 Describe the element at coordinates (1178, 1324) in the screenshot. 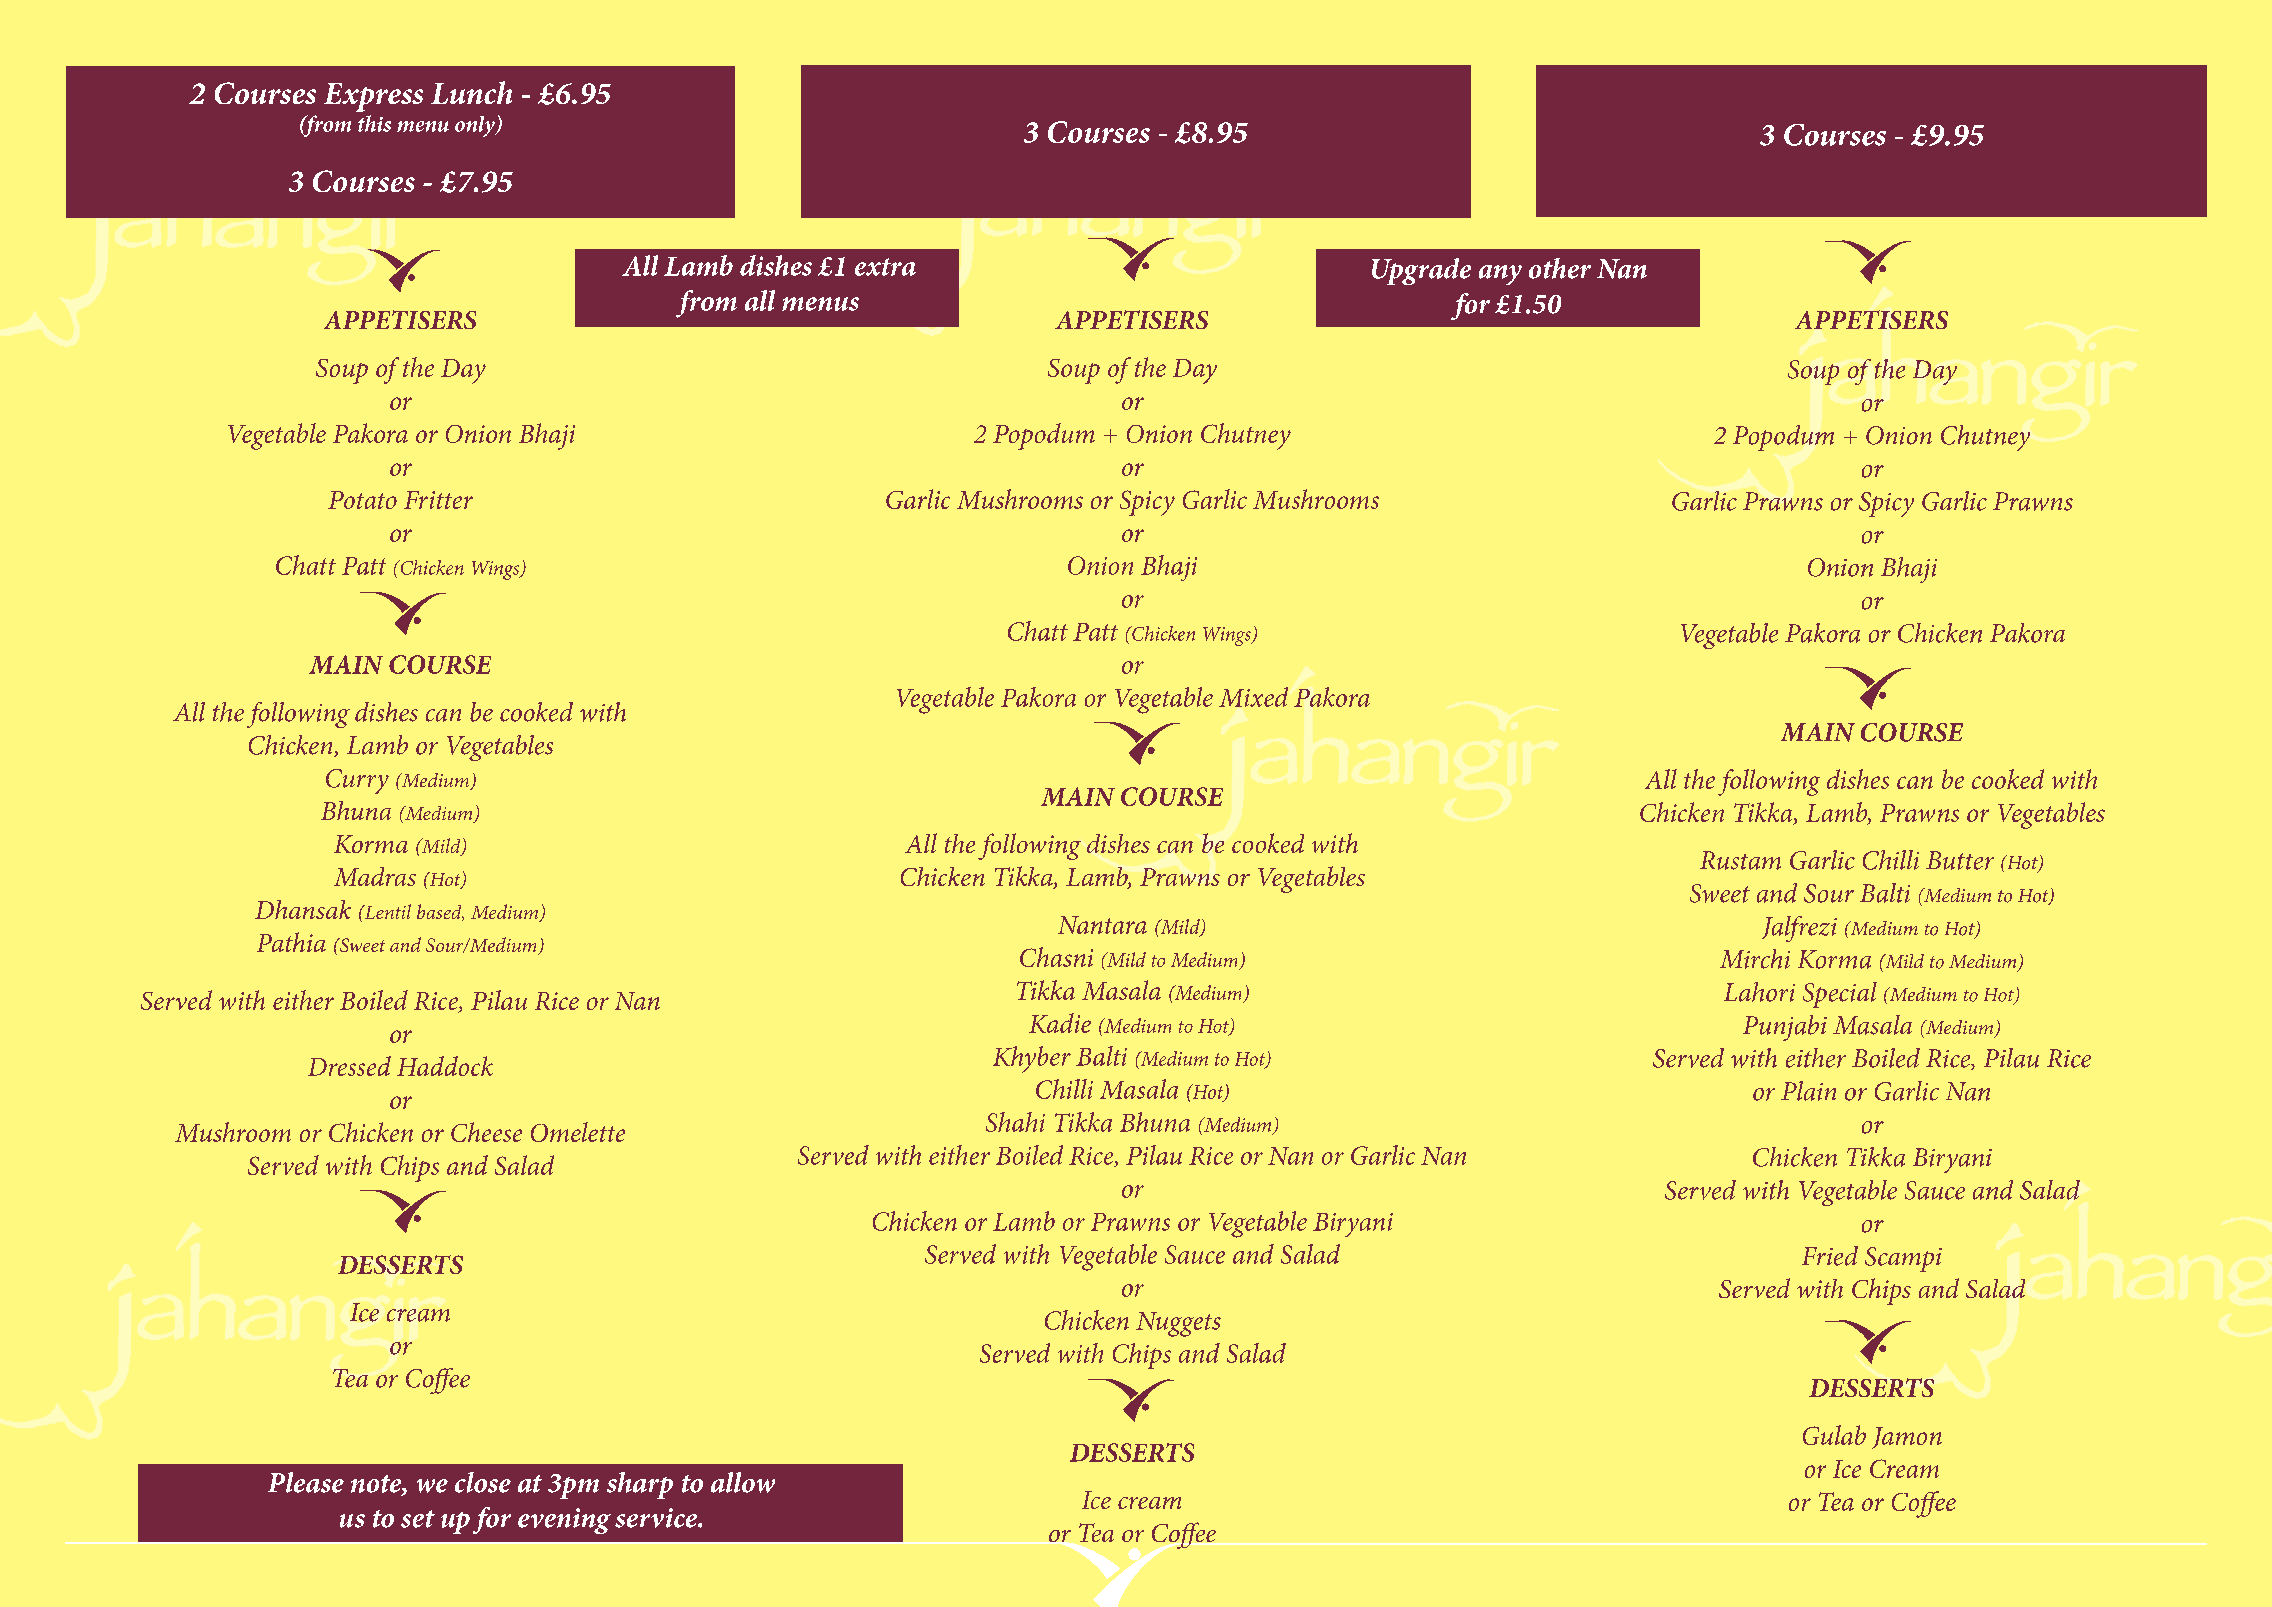

I see `Nuggets` at that location.
